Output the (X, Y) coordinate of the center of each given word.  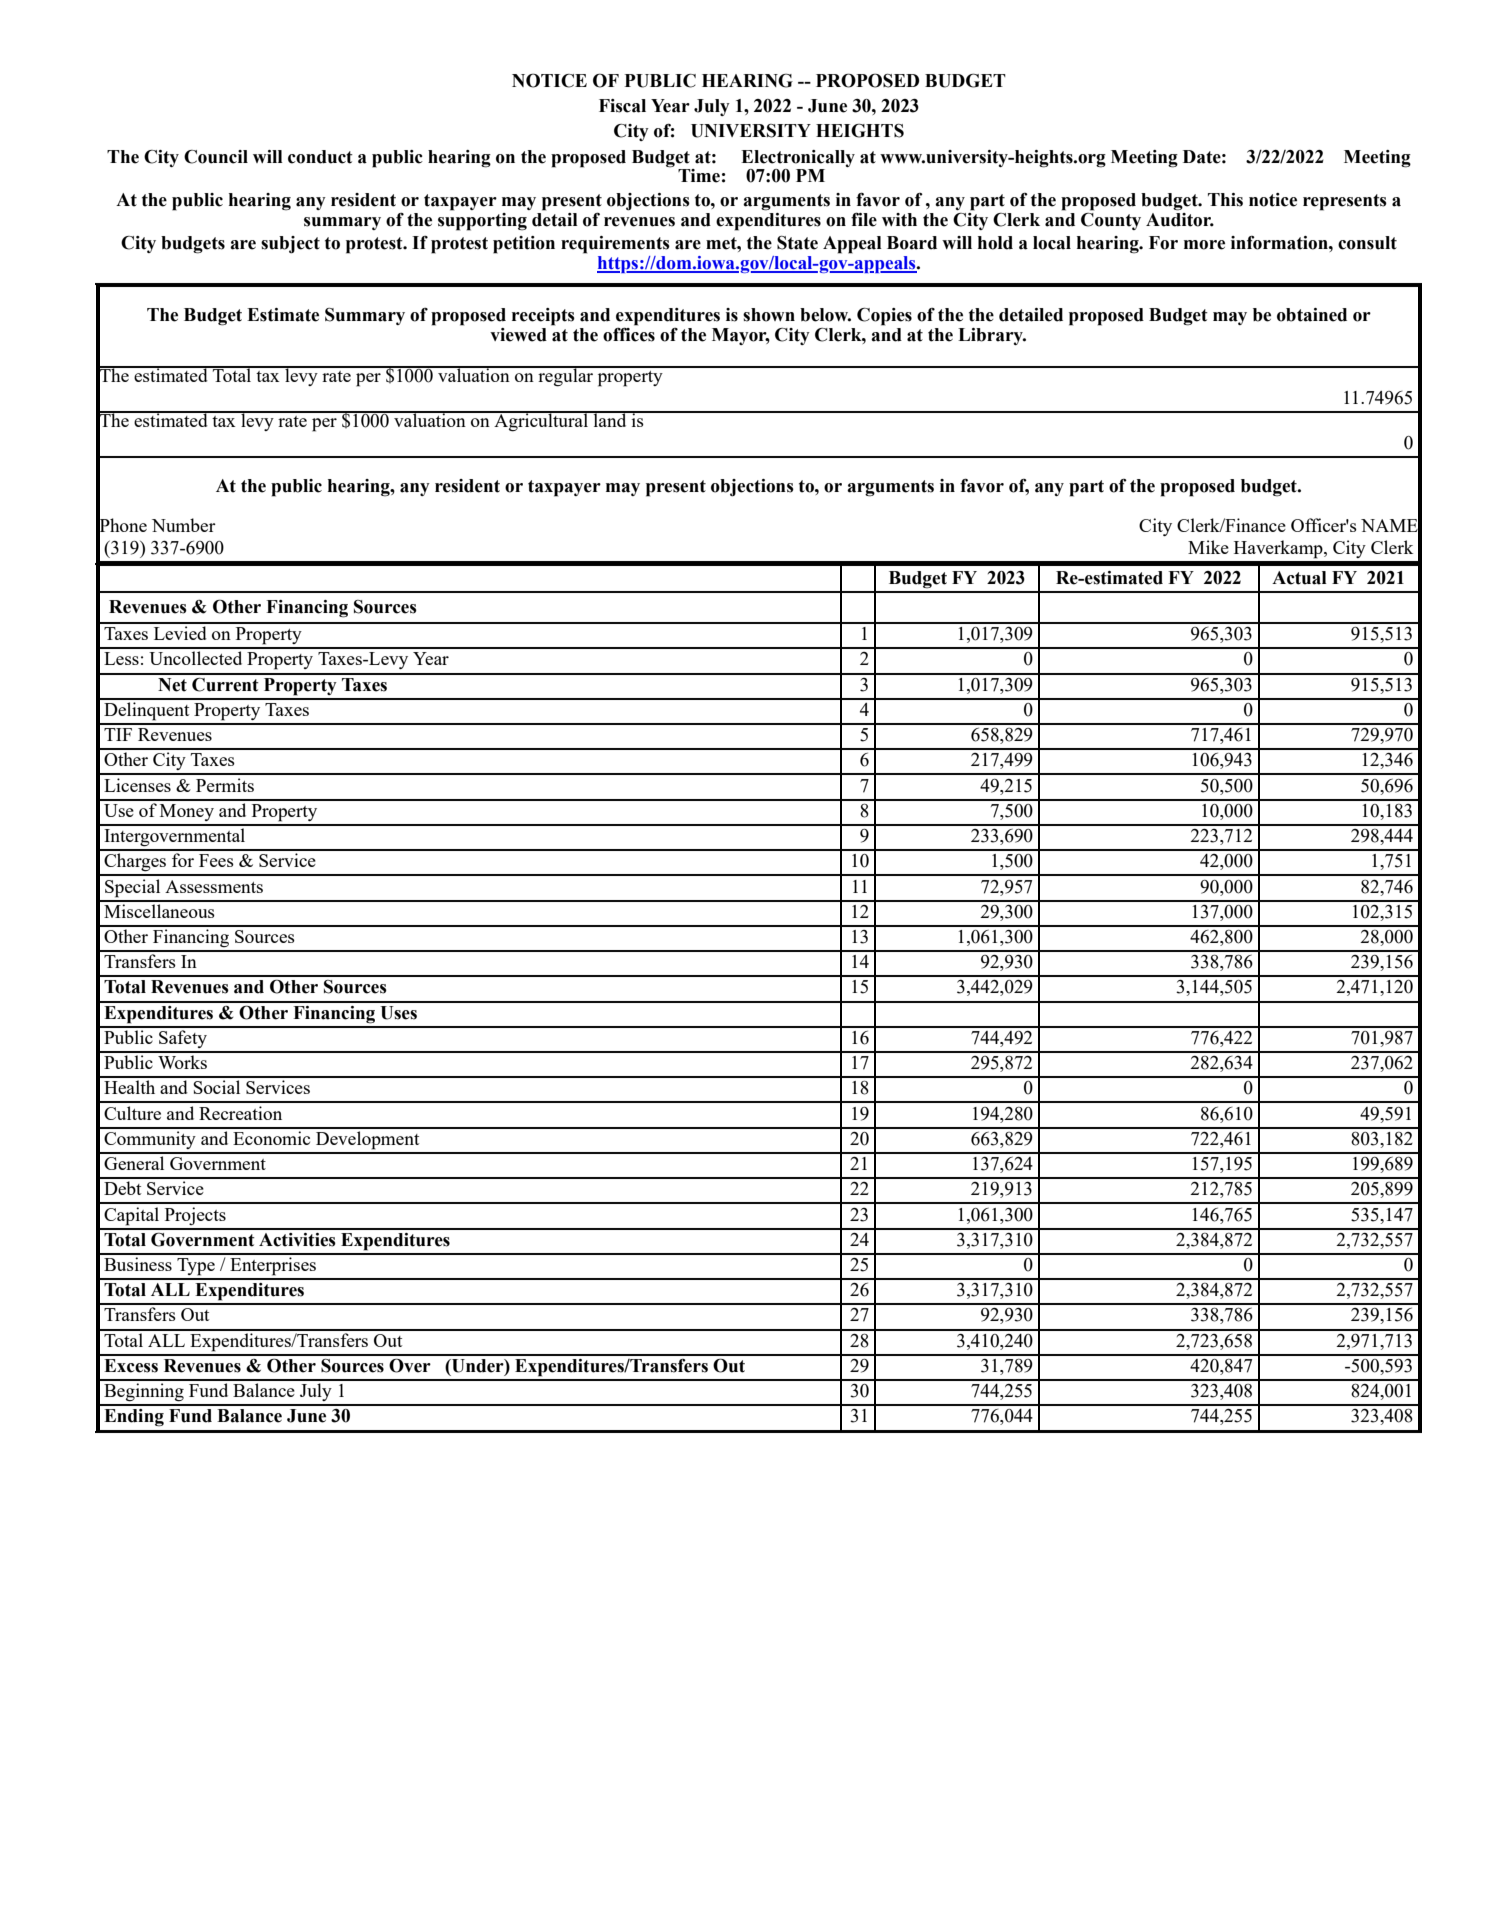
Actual (1299, 578)
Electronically (798, 158)
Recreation (240, 1113)
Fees (216, 860)
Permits (225, 785)
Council (216, 157)
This (1225, 200)
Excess (131, 1366)
